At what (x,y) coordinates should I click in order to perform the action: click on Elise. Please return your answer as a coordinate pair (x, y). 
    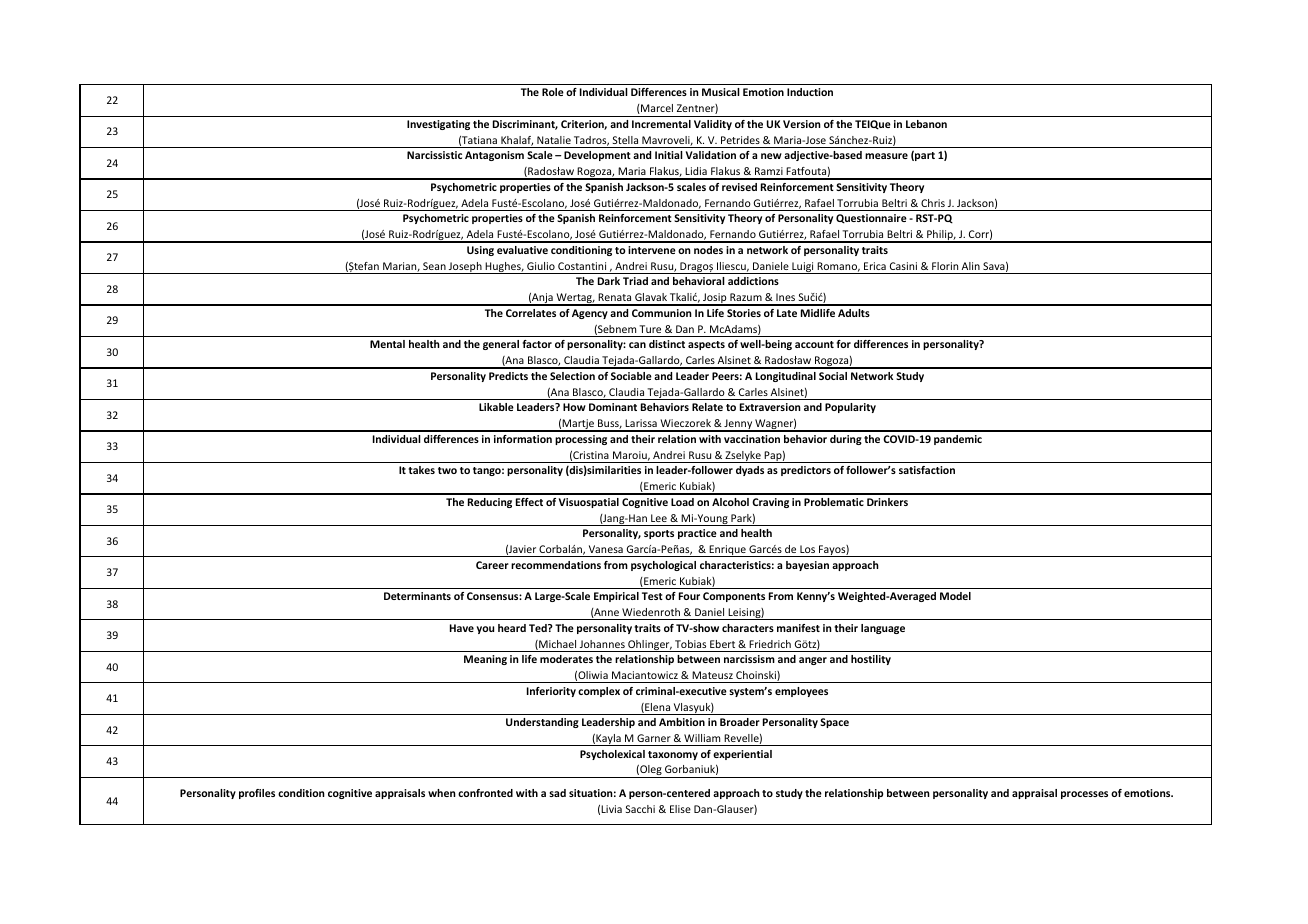
    Looking at the image, I should click on (680, 809).
